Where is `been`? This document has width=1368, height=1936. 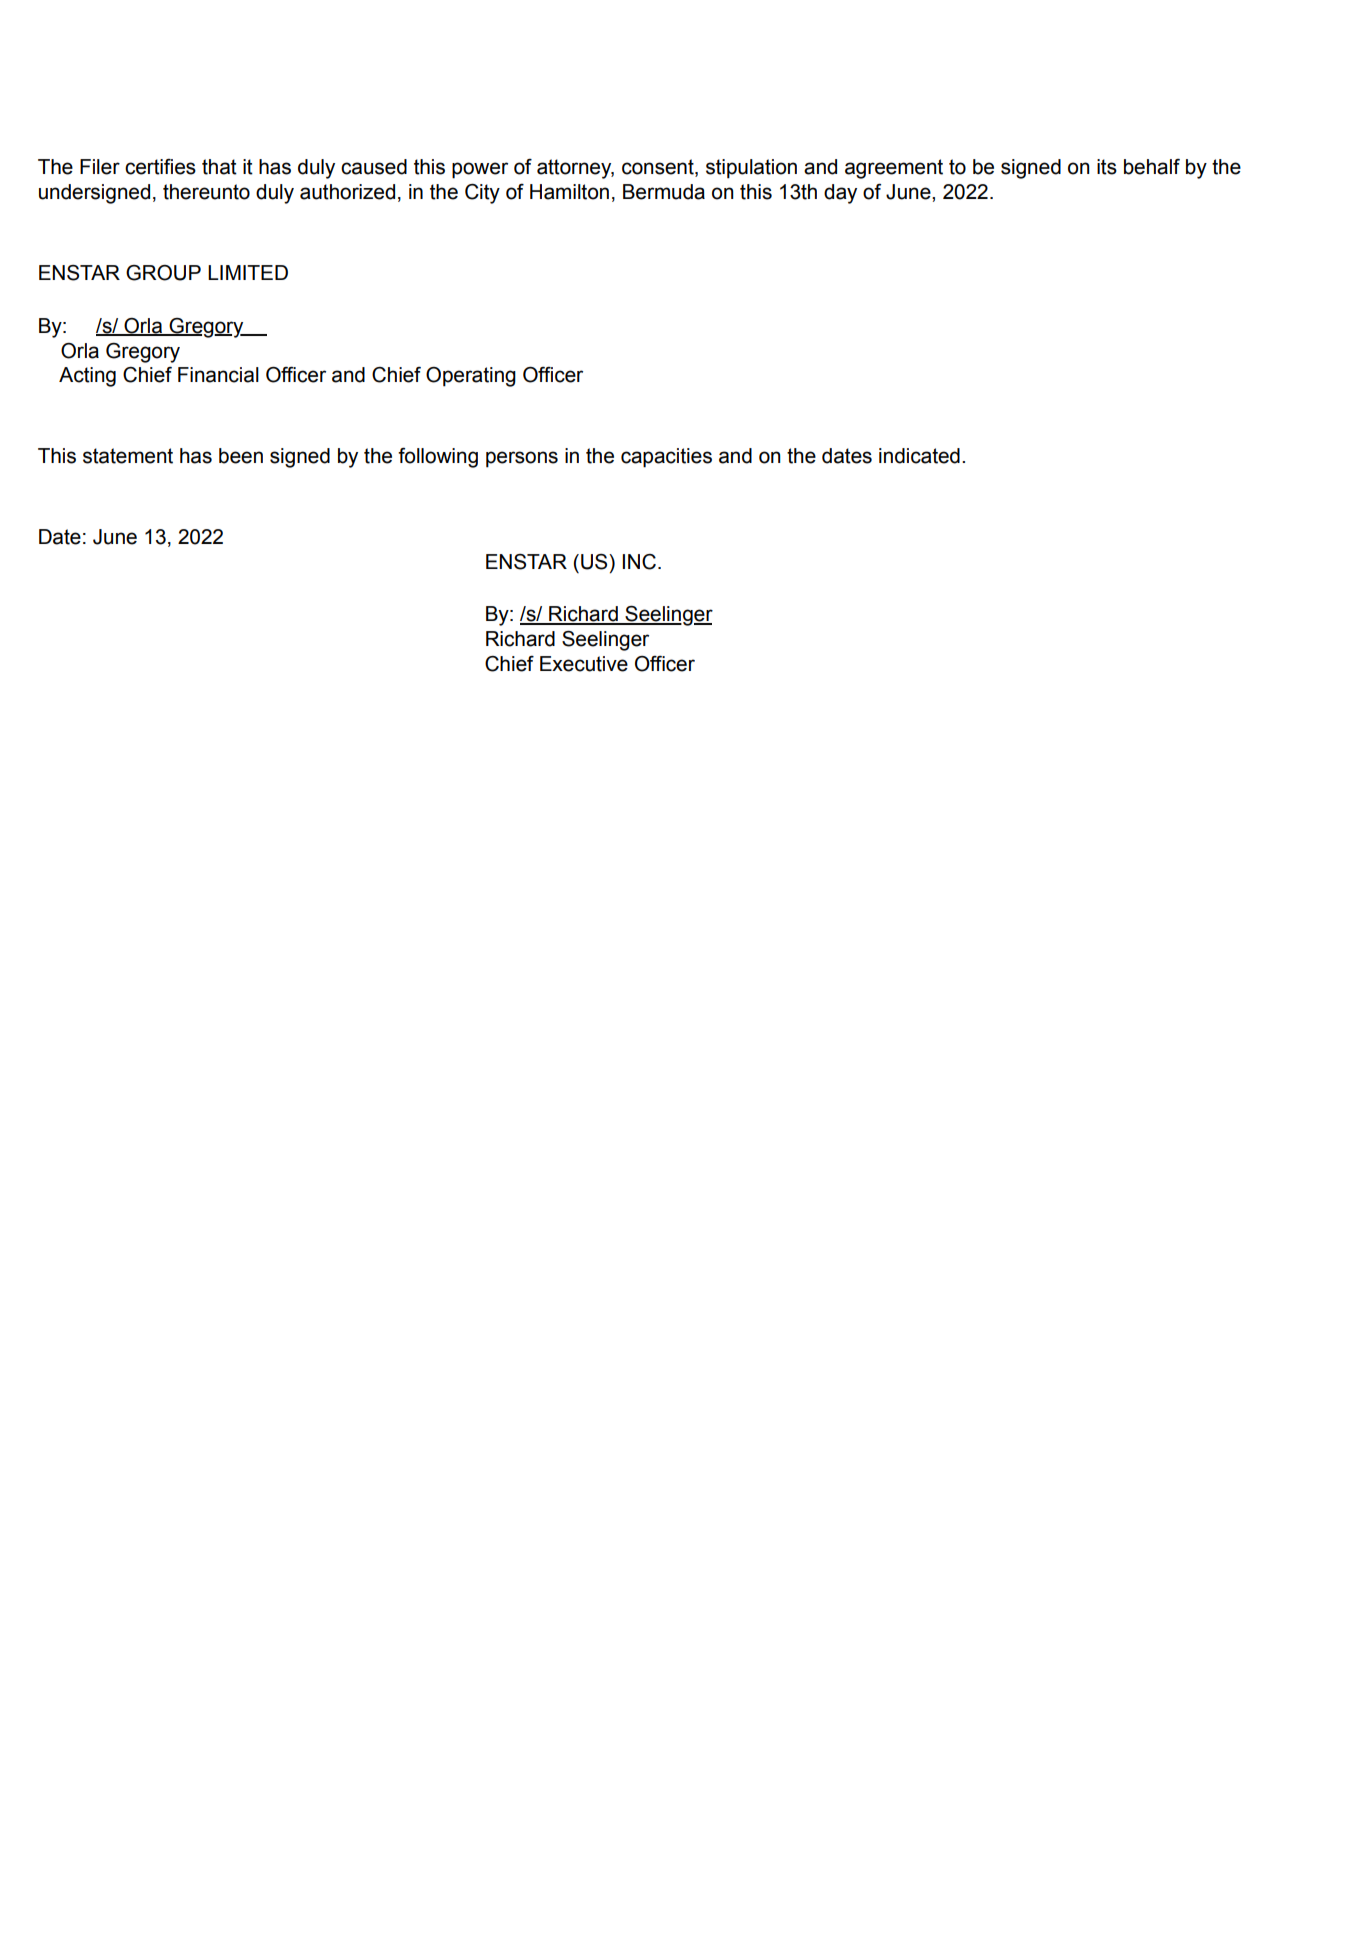
been is located at coordinates (241, 456).
